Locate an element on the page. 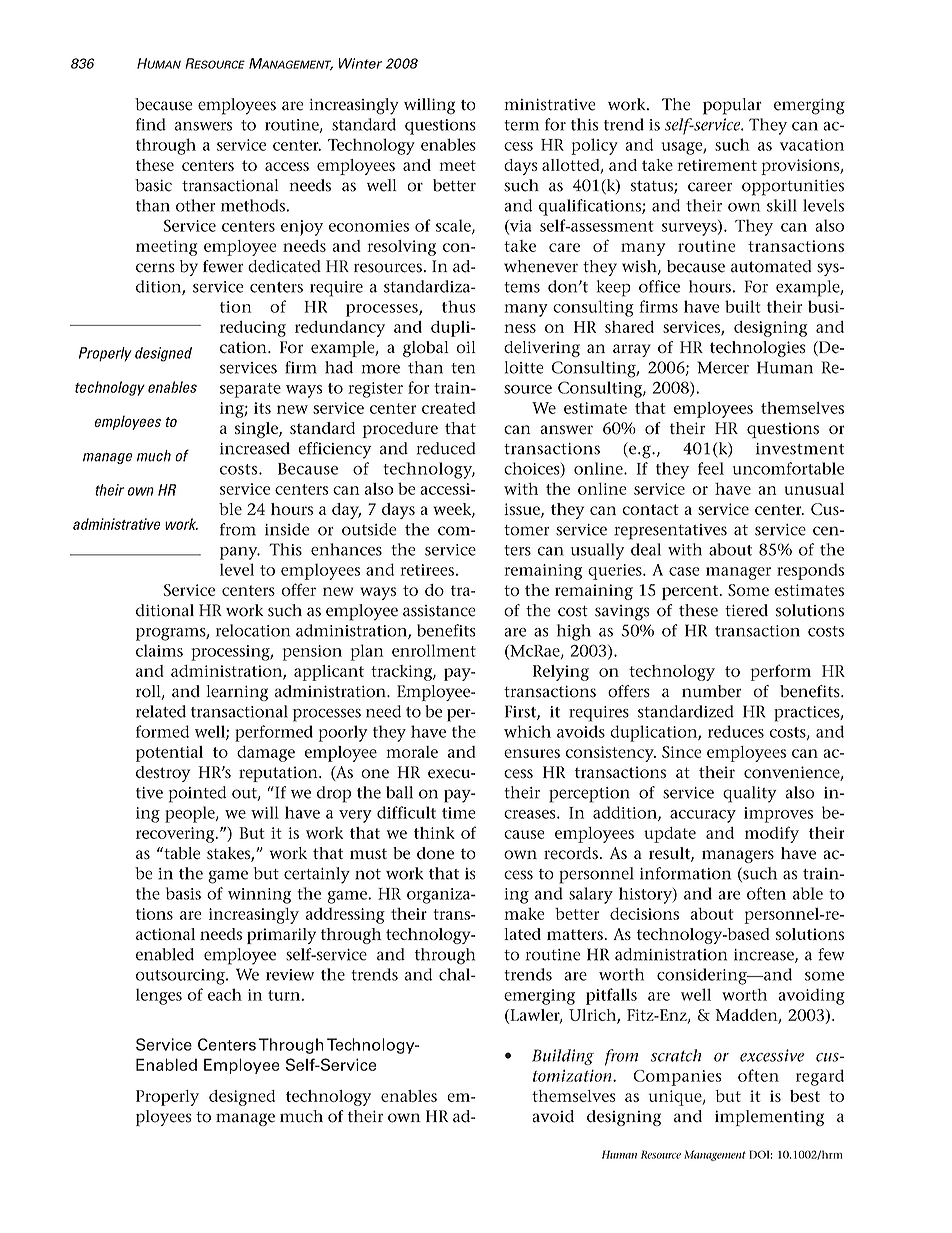 This document has height=1233, width=952. claims is located at coordinates (159, 650).
